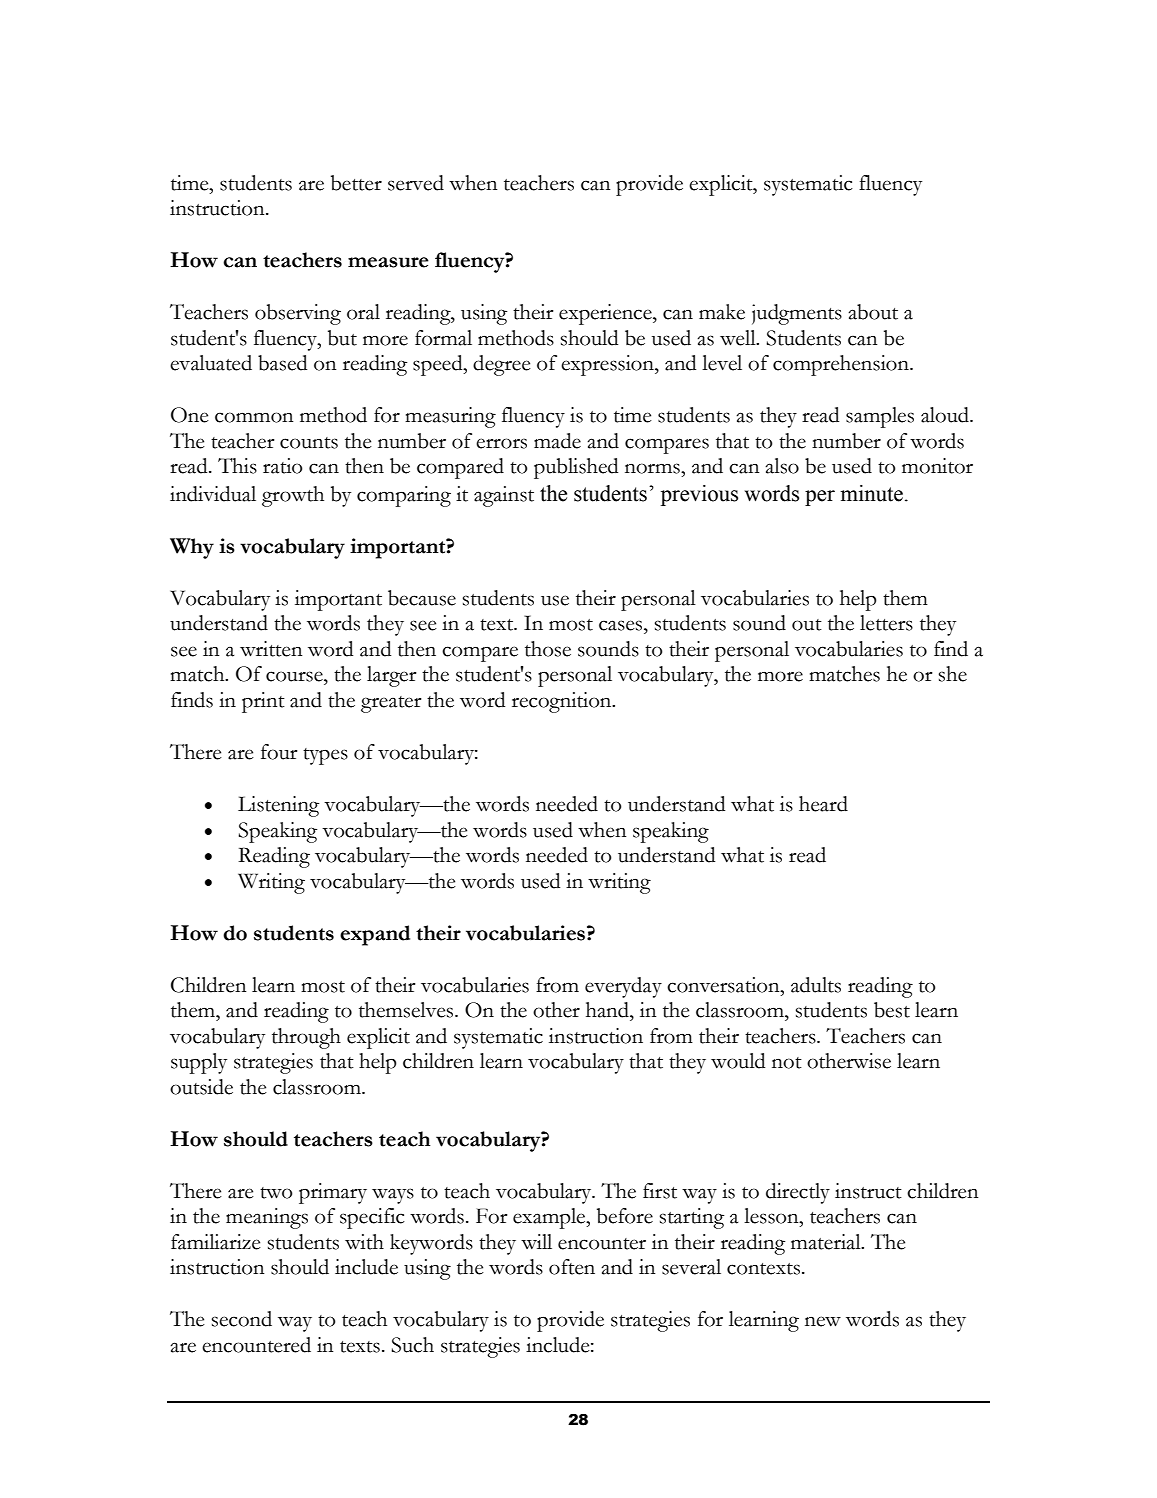  I want to click on about, so click(873, 312).
